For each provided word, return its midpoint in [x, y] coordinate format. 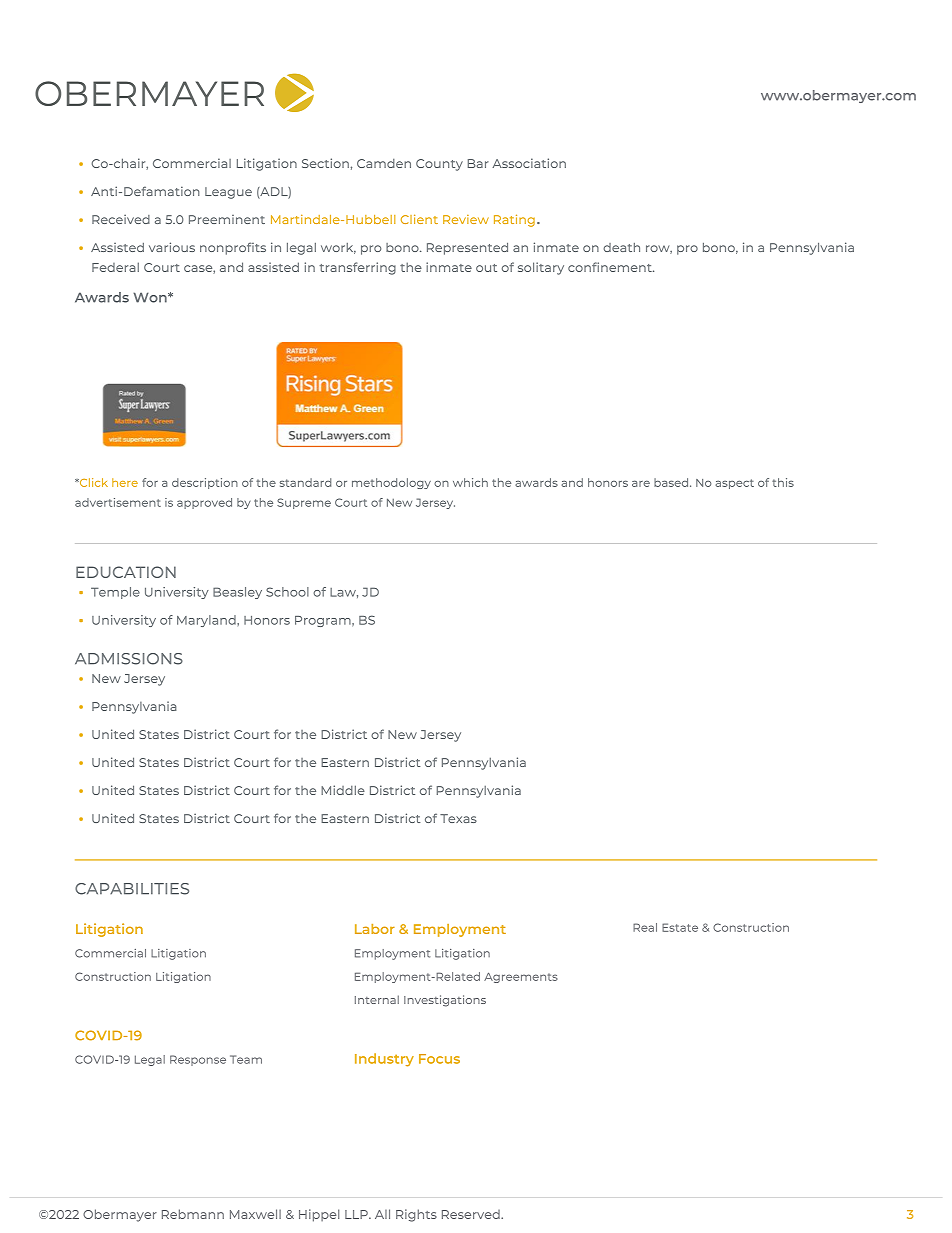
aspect [735, 484]
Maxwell [255, 1214]
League [228, 193]
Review [466, 219]
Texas [458, 818]
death [621, 247]
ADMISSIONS [129, 659]
